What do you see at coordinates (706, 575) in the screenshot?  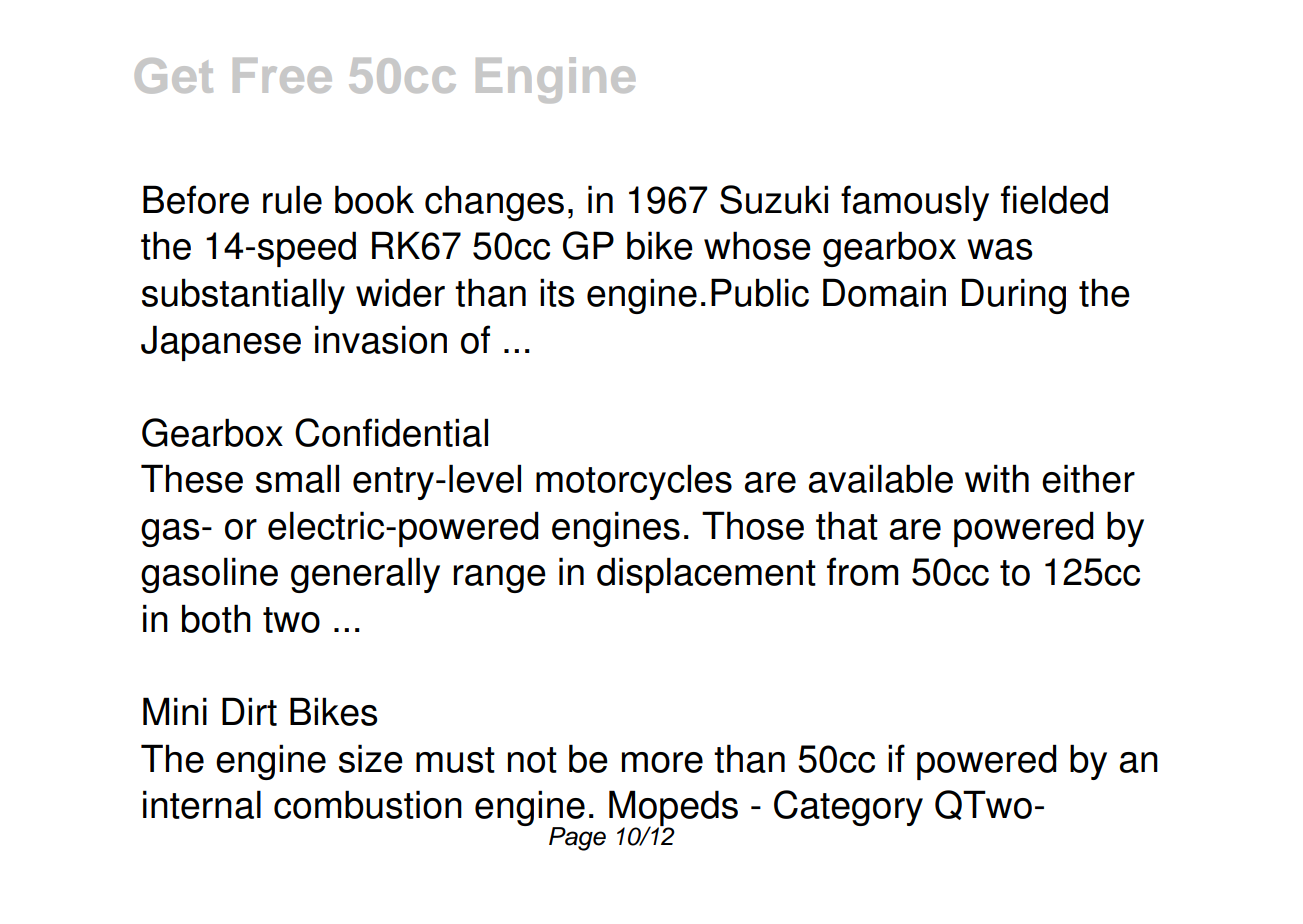 I see `displacement` at bounding box center [706, 575].
